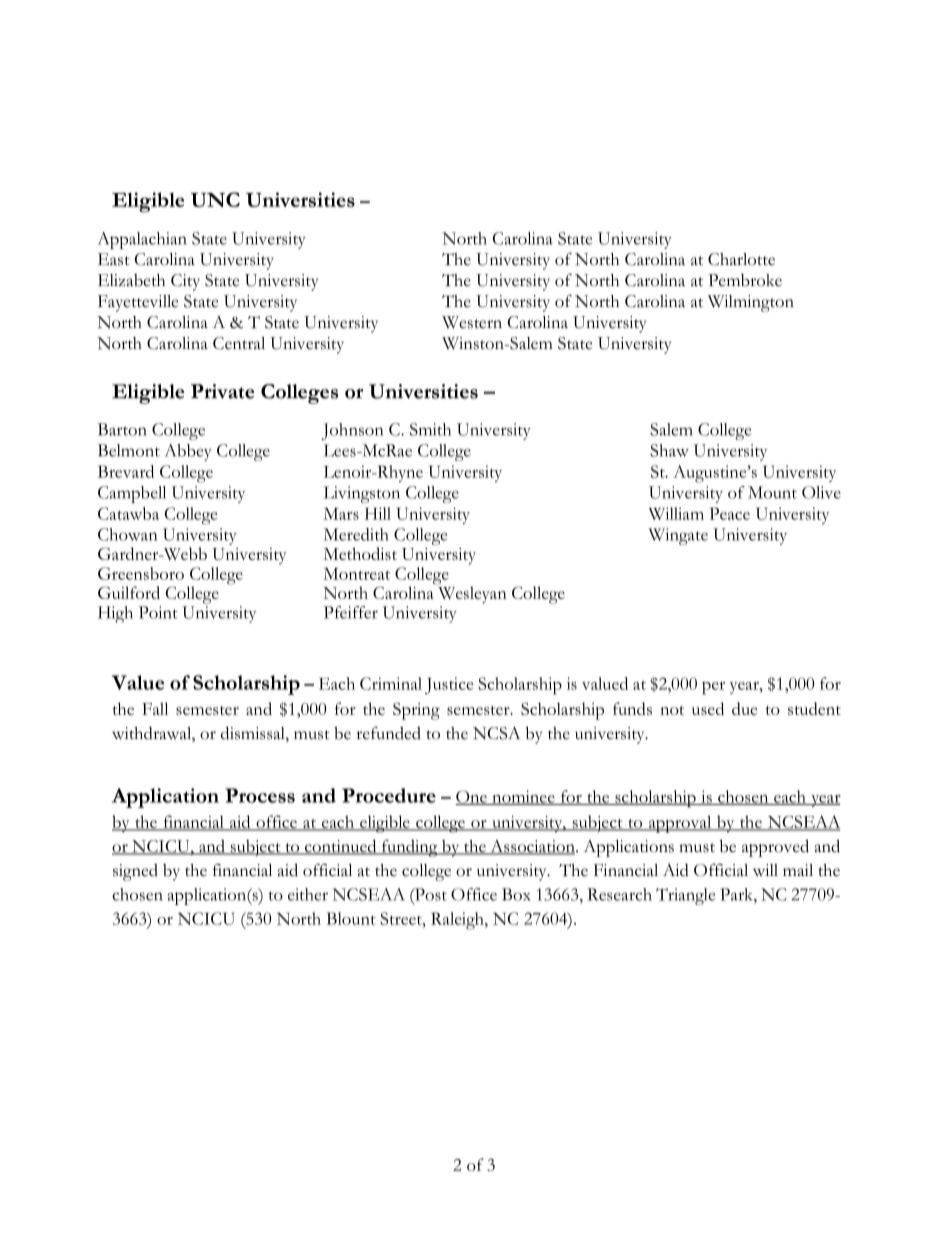  What do you see at coordinates (685, 896) in the document?
I see `Triangle` at bounding box center [685, 896].
